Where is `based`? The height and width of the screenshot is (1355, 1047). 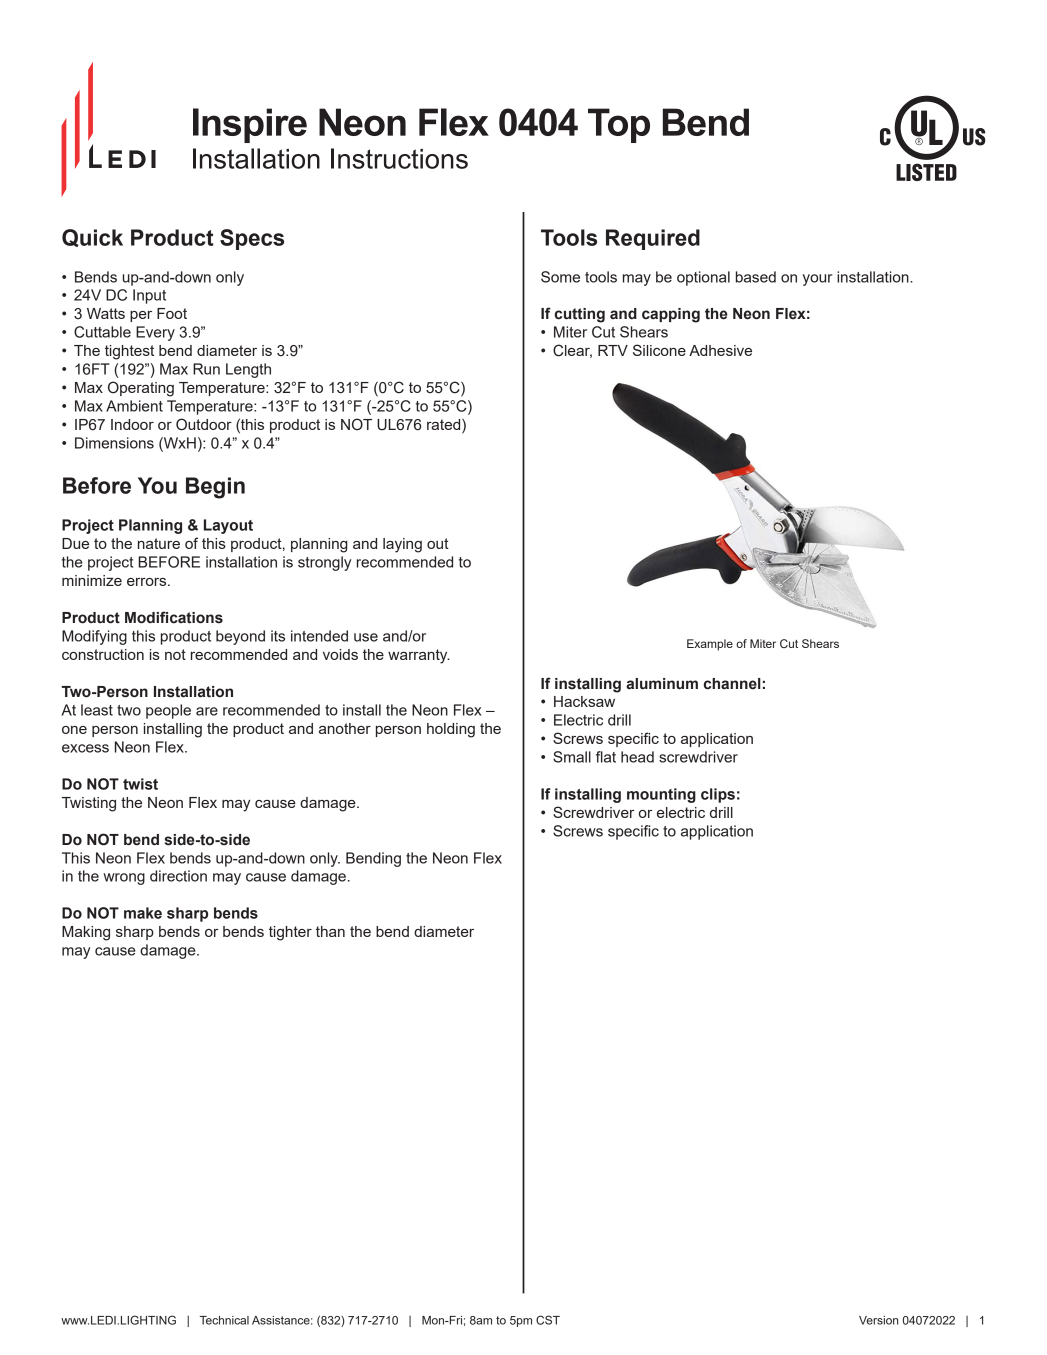
based is located at coordinates (756, 277).
